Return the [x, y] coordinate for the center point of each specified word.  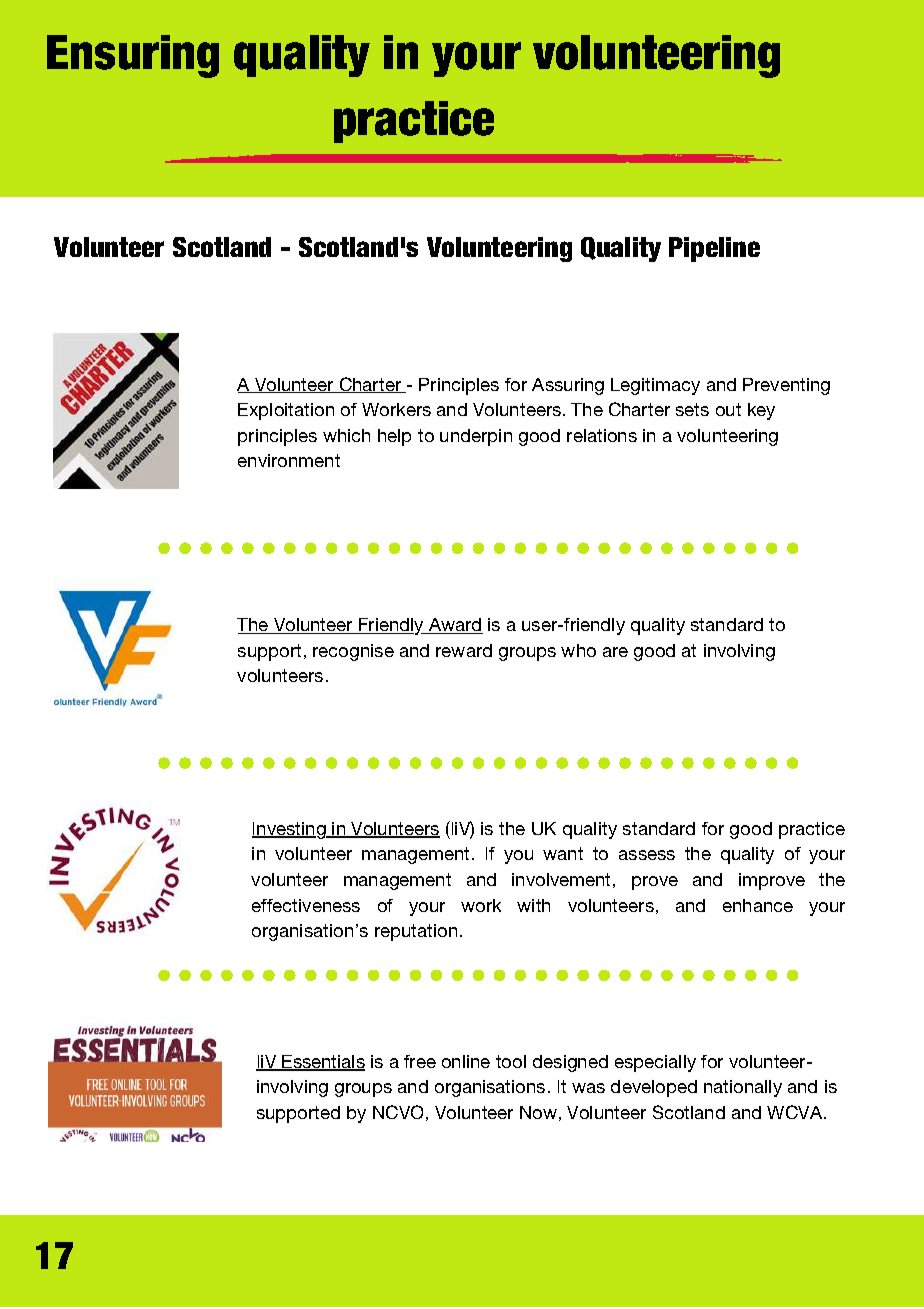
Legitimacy [655, 386]
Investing [290, 830]
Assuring [568, 386]
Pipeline [714, 249]
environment [289, 460]
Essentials [323, 1063]
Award [455, 626]
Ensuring [133, 56]
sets [692, 409]
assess [647, 855]
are [615, 652]
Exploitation [286, 411]
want [563, 853]
